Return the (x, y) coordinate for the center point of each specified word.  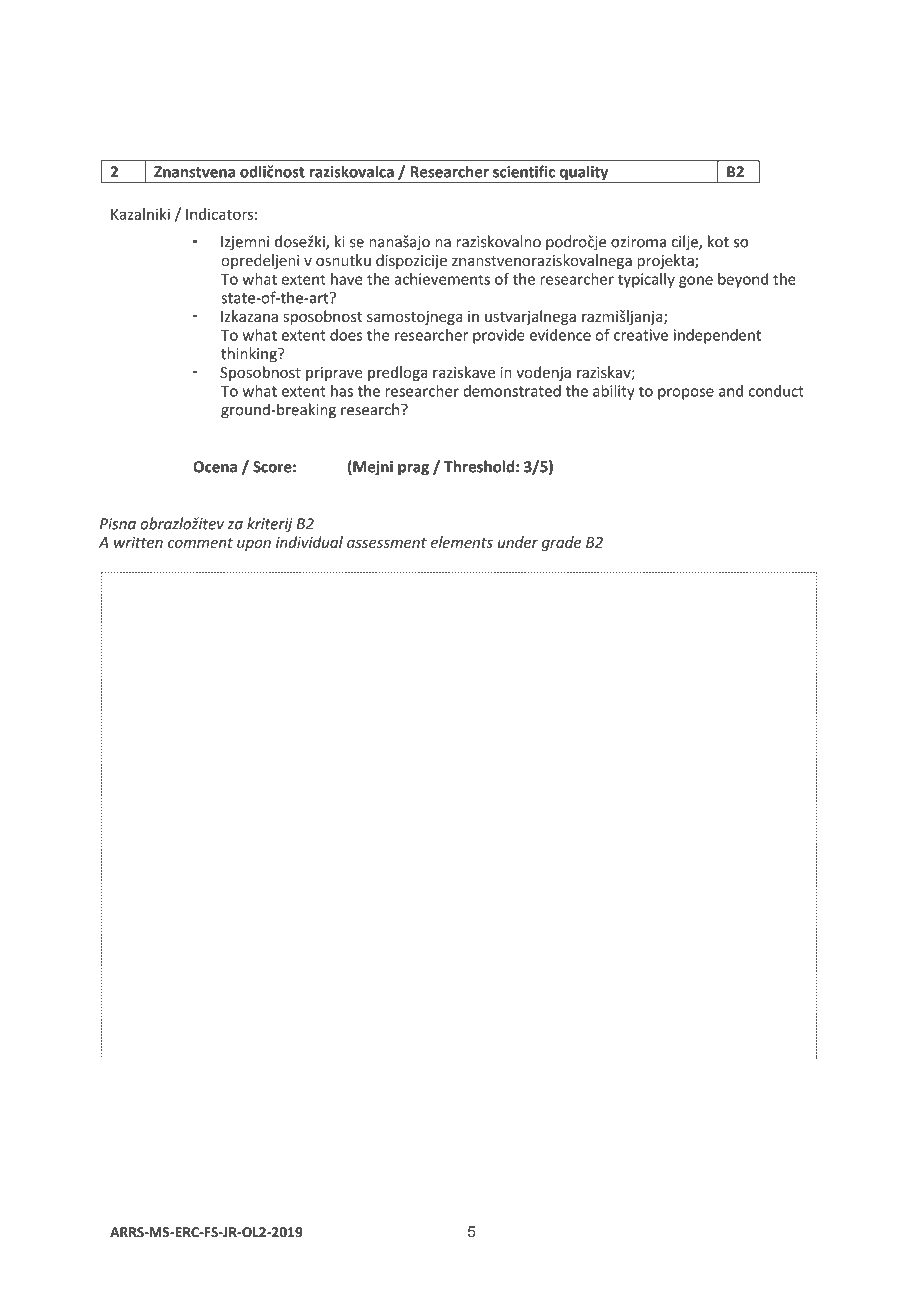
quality (584, 174)
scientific (524, 171)
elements (462, 542)
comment (200, 543)
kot (718, 241)
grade (561, 543)
